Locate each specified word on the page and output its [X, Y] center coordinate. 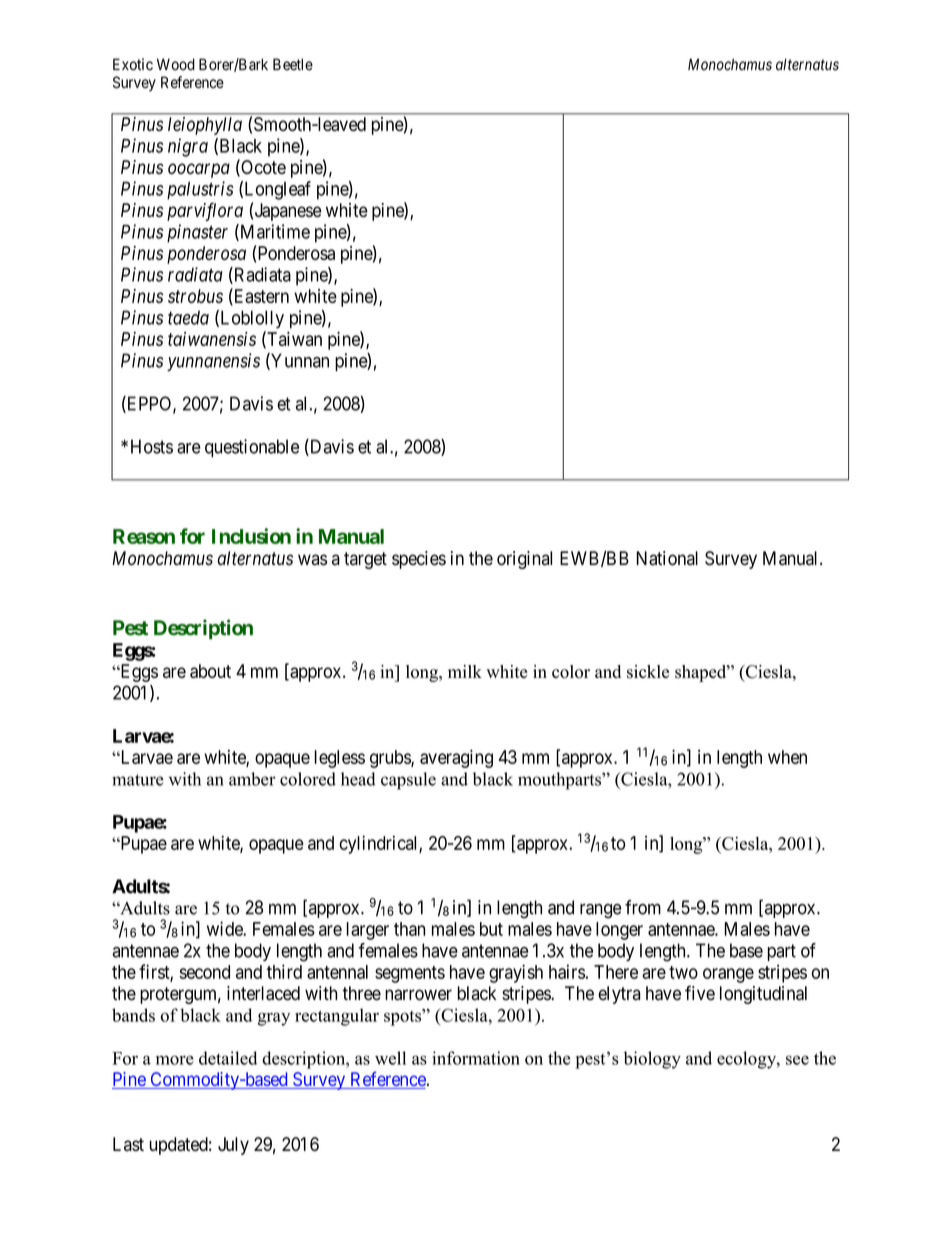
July [233, 1146]
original [524, 560]
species [419, 560]
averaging [456, 759]
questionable [252, 448]
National [667, 558]
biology [652, 1060]
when [787, 757]
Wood [176, 64]
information [476, 1058]
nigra [188, 147]
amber [252, 779]
